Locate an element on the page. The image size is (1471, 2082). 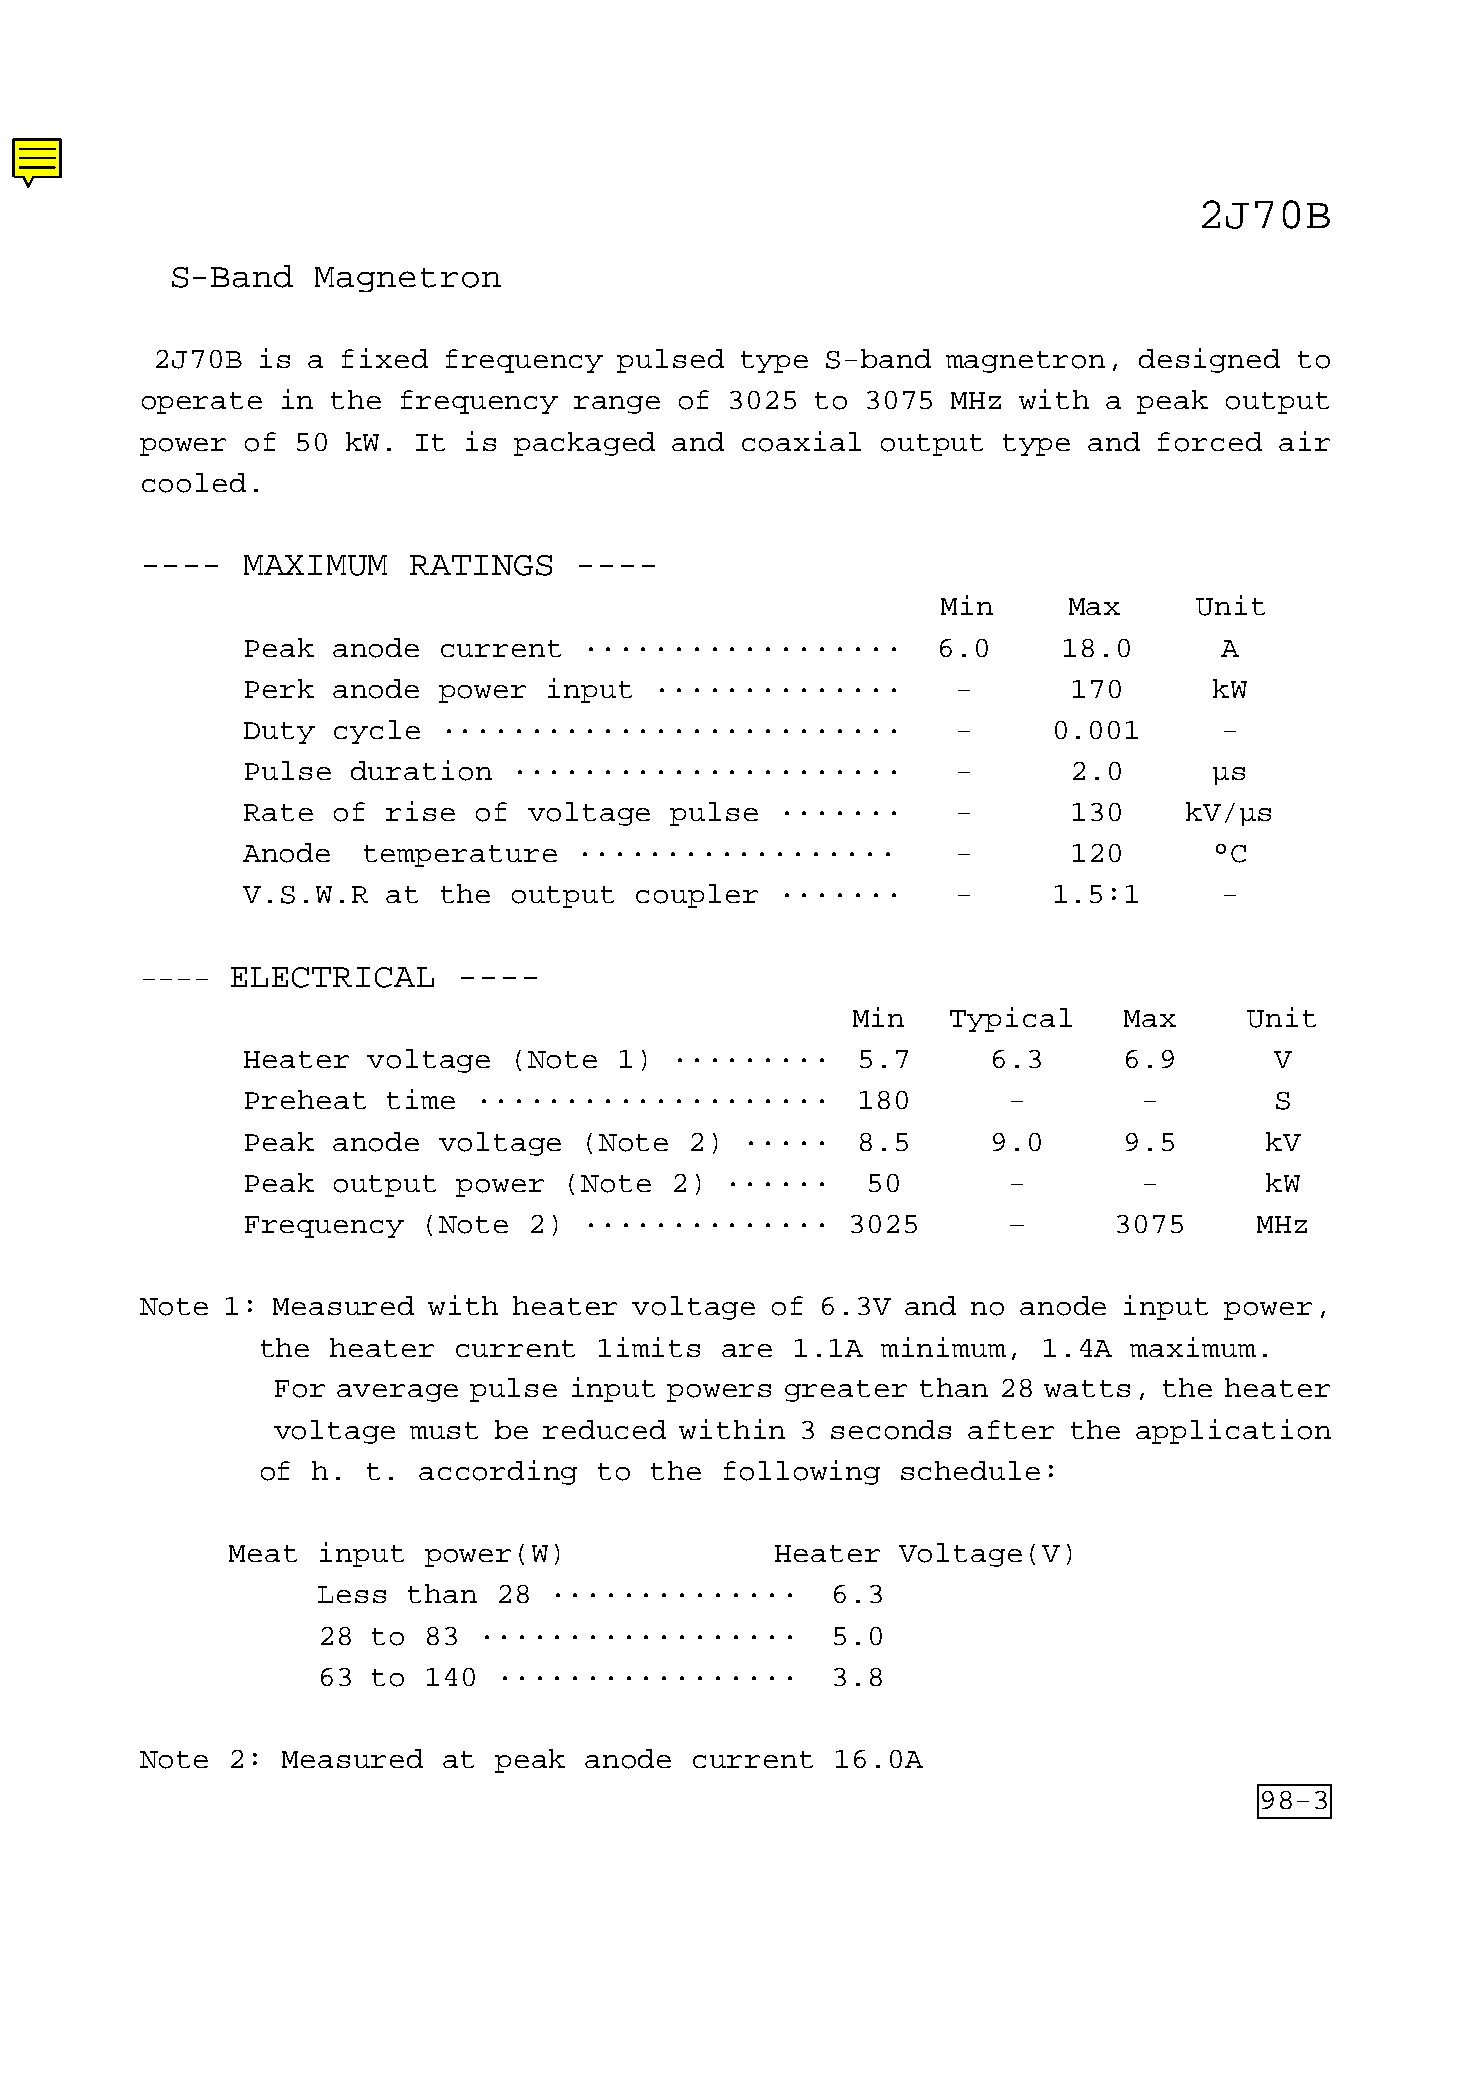
duration is located at coordinates (421, 770).
